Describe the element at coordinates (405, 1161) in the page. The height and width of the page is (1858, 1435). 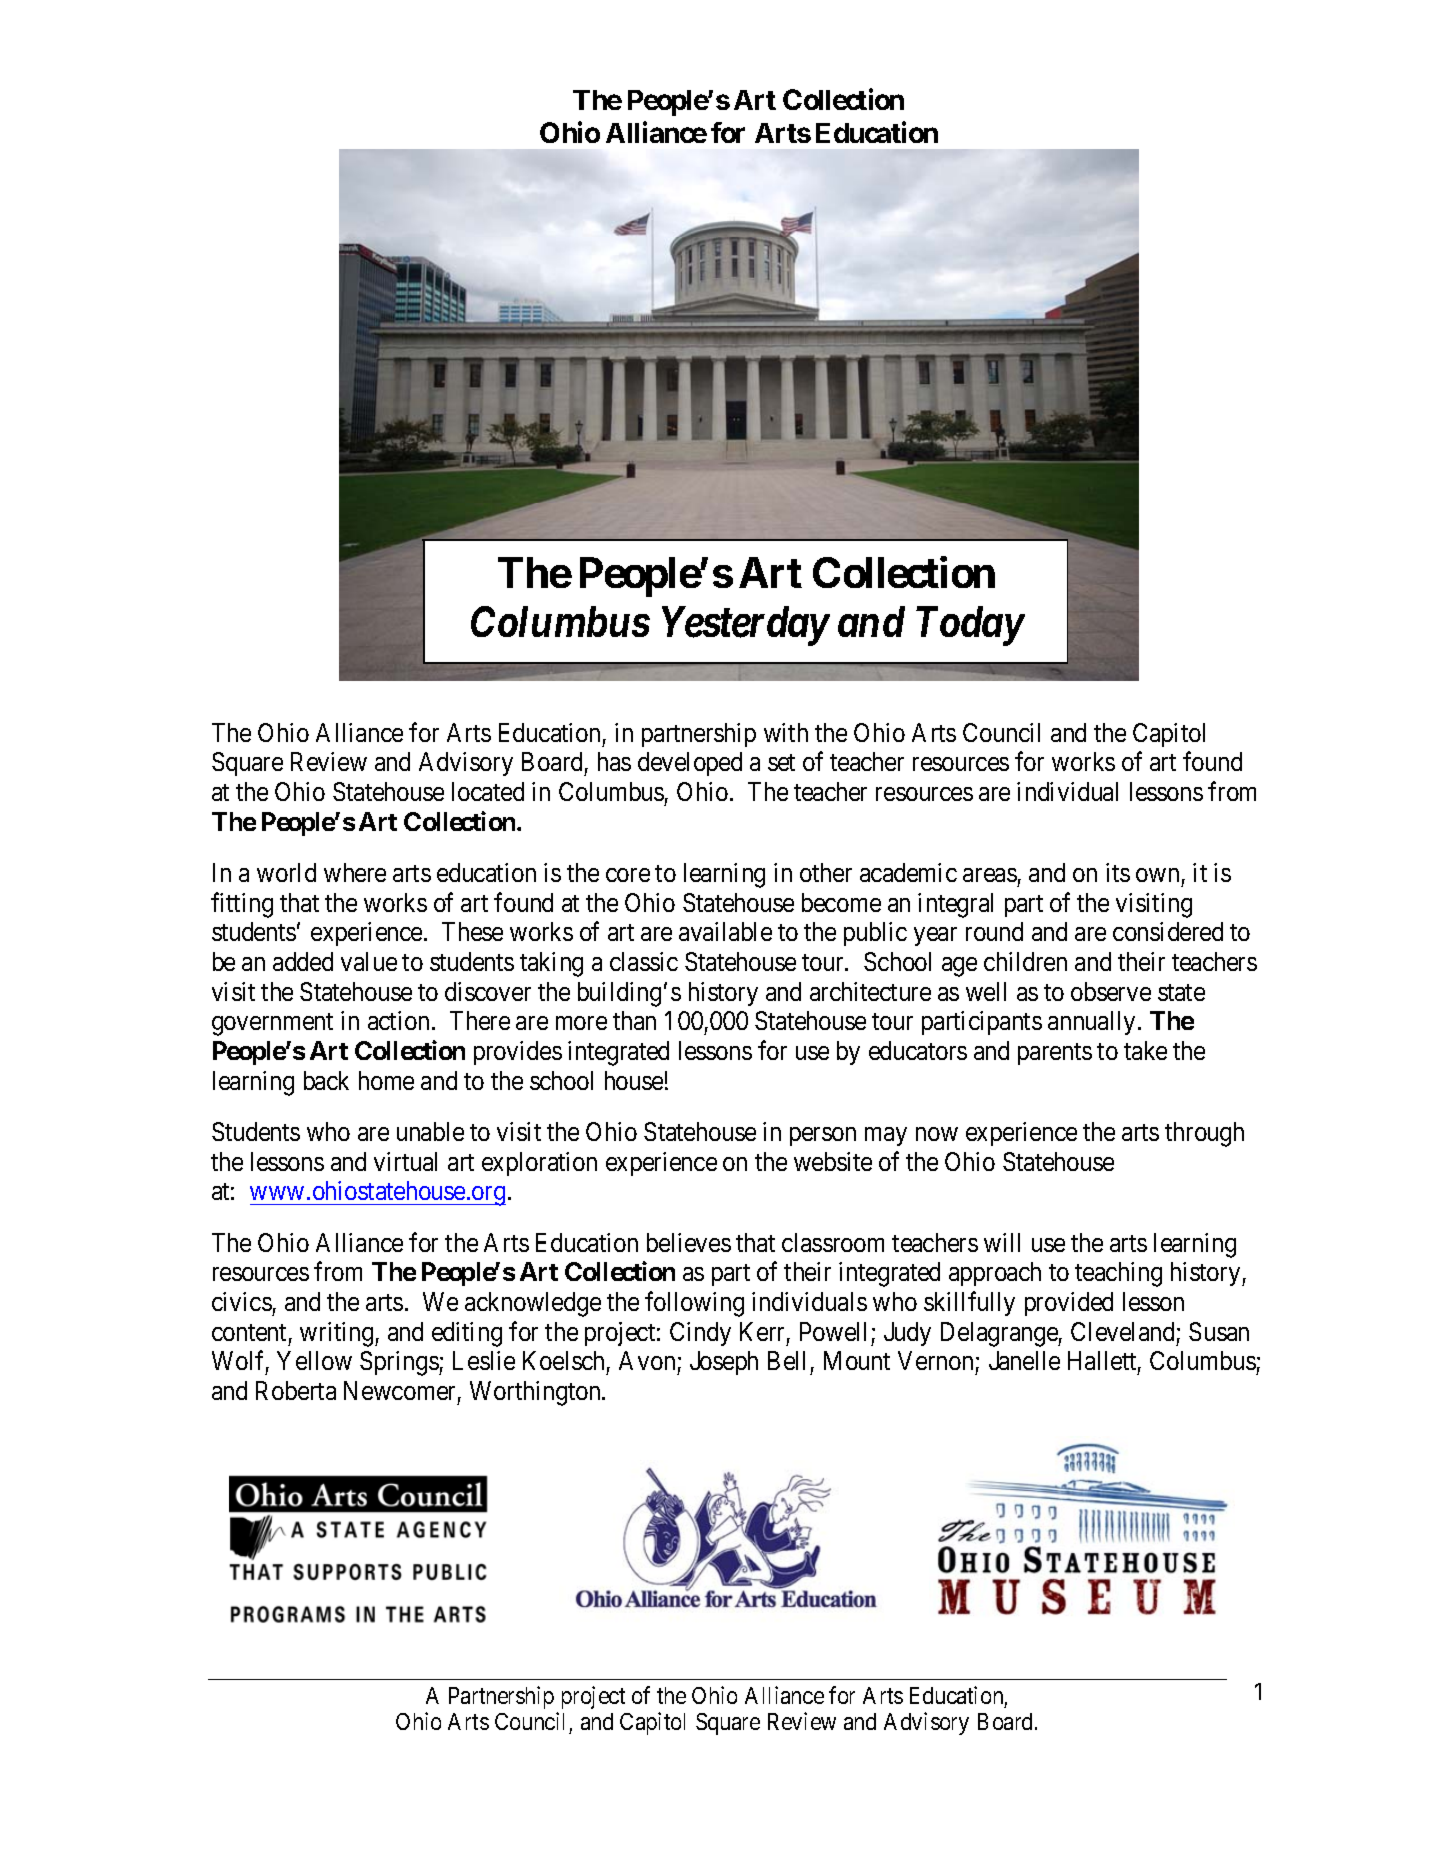
I see `virtual` at that location.
